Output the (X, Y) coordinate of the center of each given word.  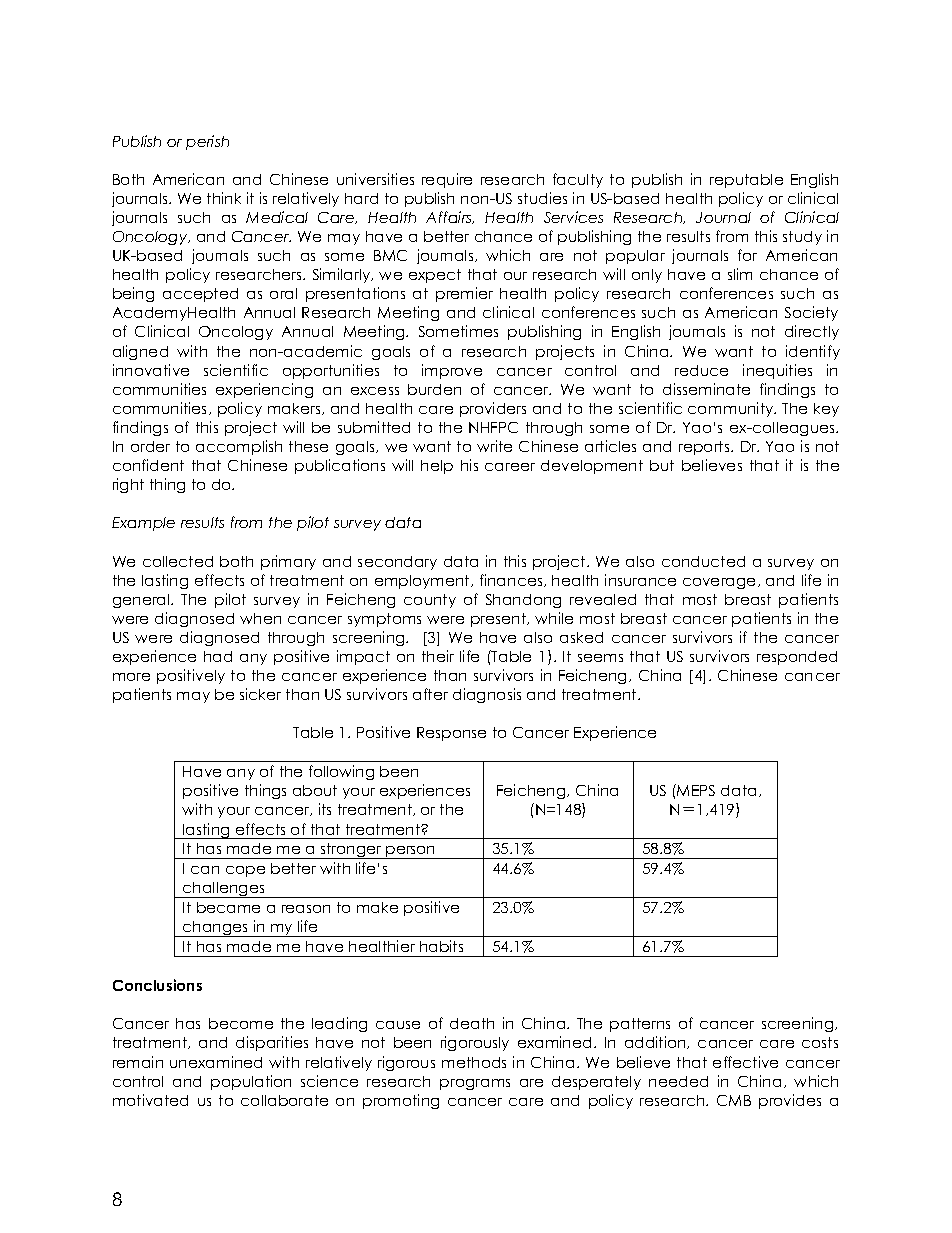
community (732, 409)
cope (245, 871)
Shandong (523, 601)
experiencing (264, 390)
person (411, 852)
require (447, 180)
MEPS (695, 790)
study (802, 238)
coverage (721, 583)
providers (493, 409)
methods (474, 1062)
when (260, 618)
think (224, 198)
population (251, 1082)
